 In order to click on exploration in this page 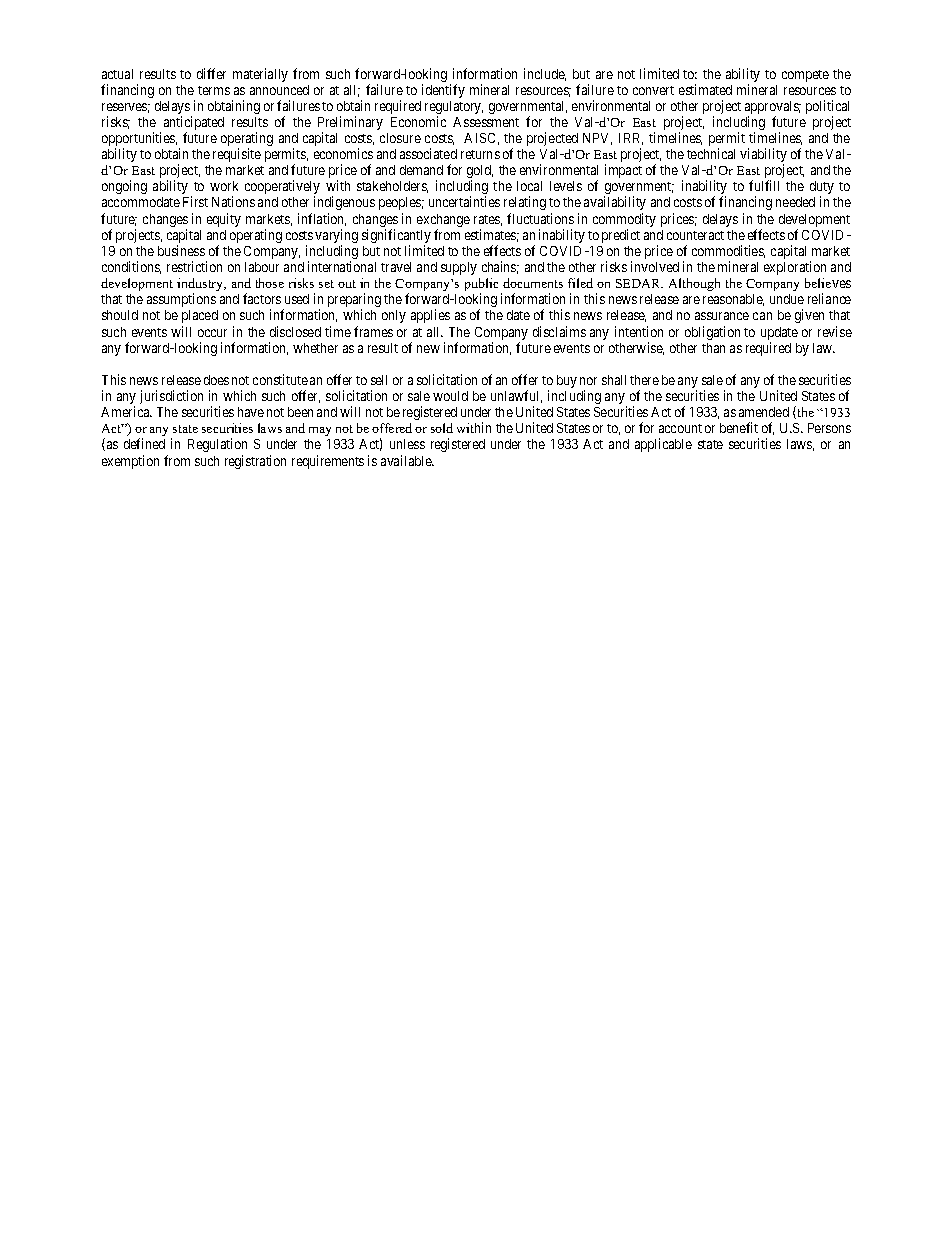, I will do `click(795, 268)`.
